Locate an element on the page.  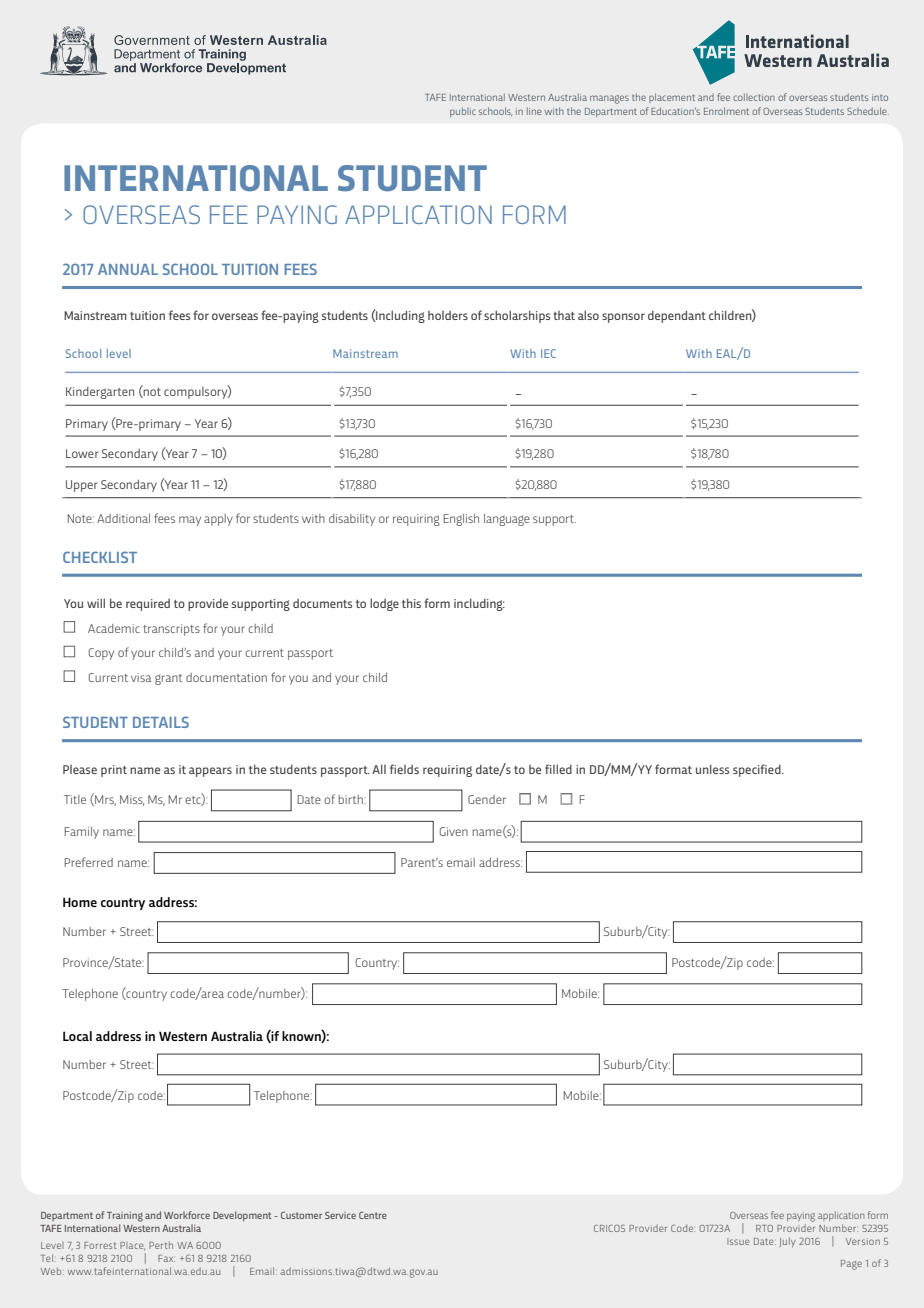
Preferred is located at coordinates (88, 862).
